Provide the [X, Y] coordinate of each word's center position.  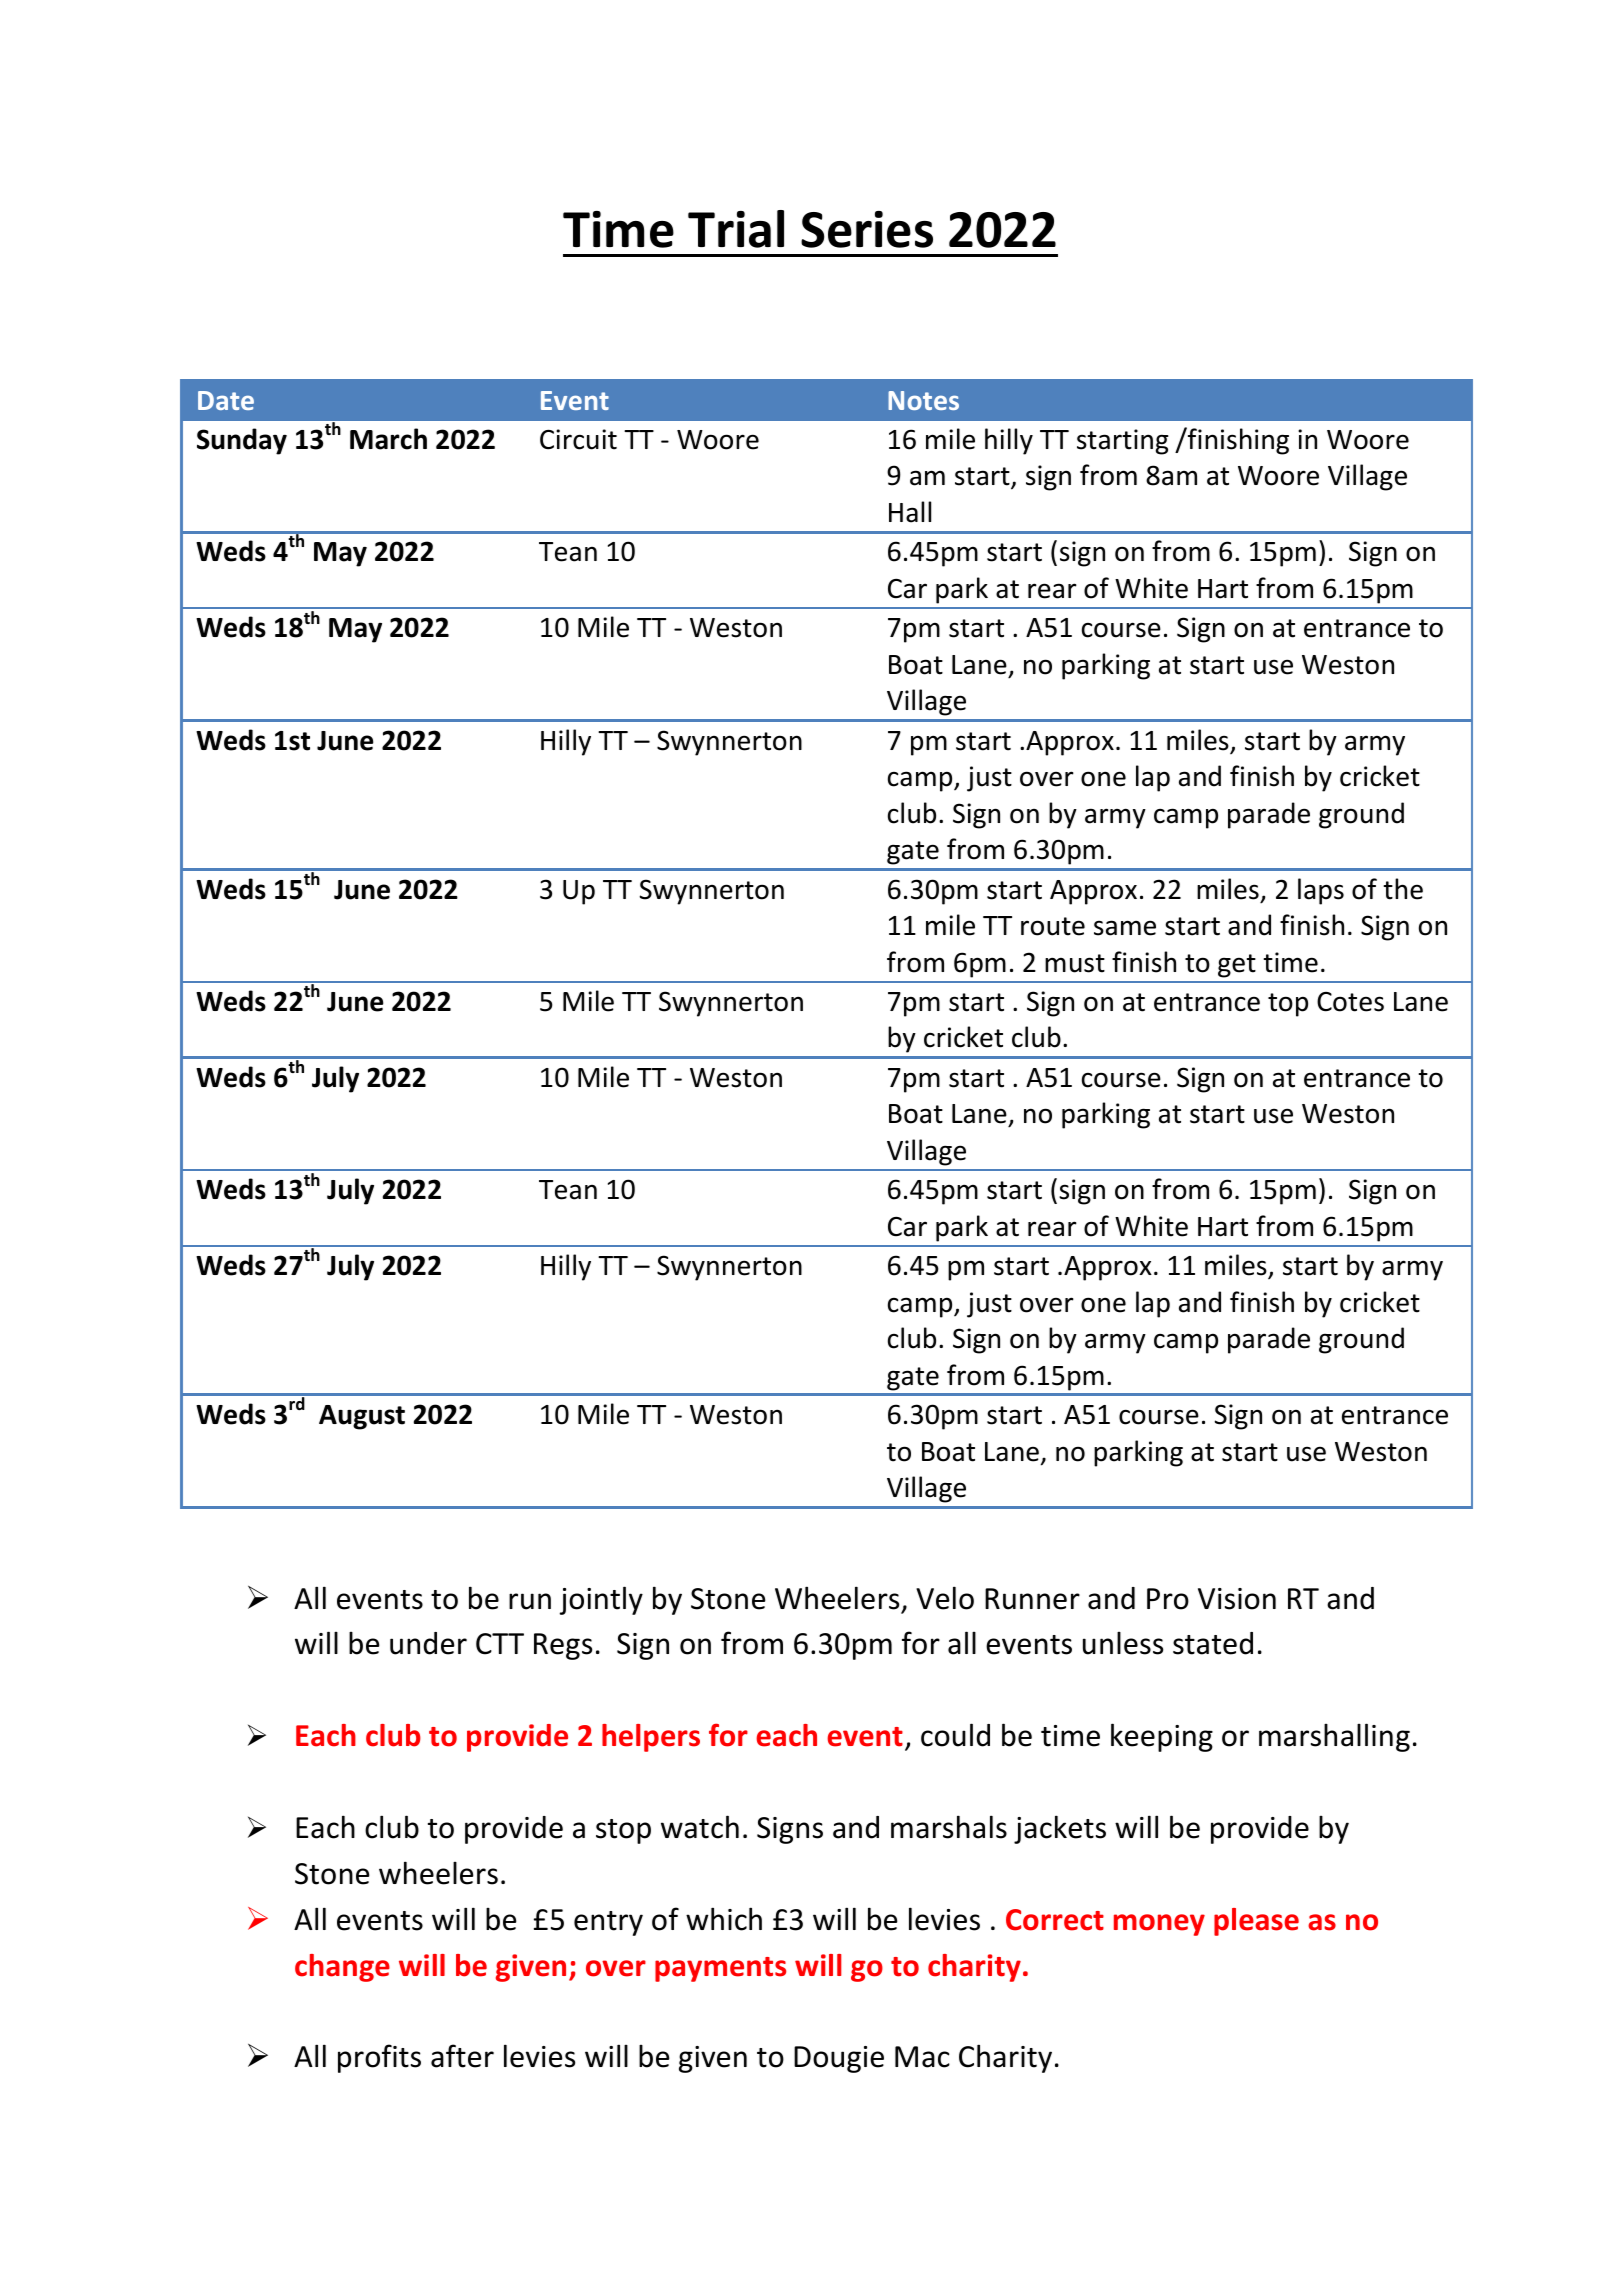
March [388, 439]
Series [867, 229]
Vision [1237, 1599]
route [1053, 926]
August [362, 1417]
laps [1321, 891]
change [342, 1968]
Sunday [242, 441]
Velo [945, 1598]
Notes [923, 400]
